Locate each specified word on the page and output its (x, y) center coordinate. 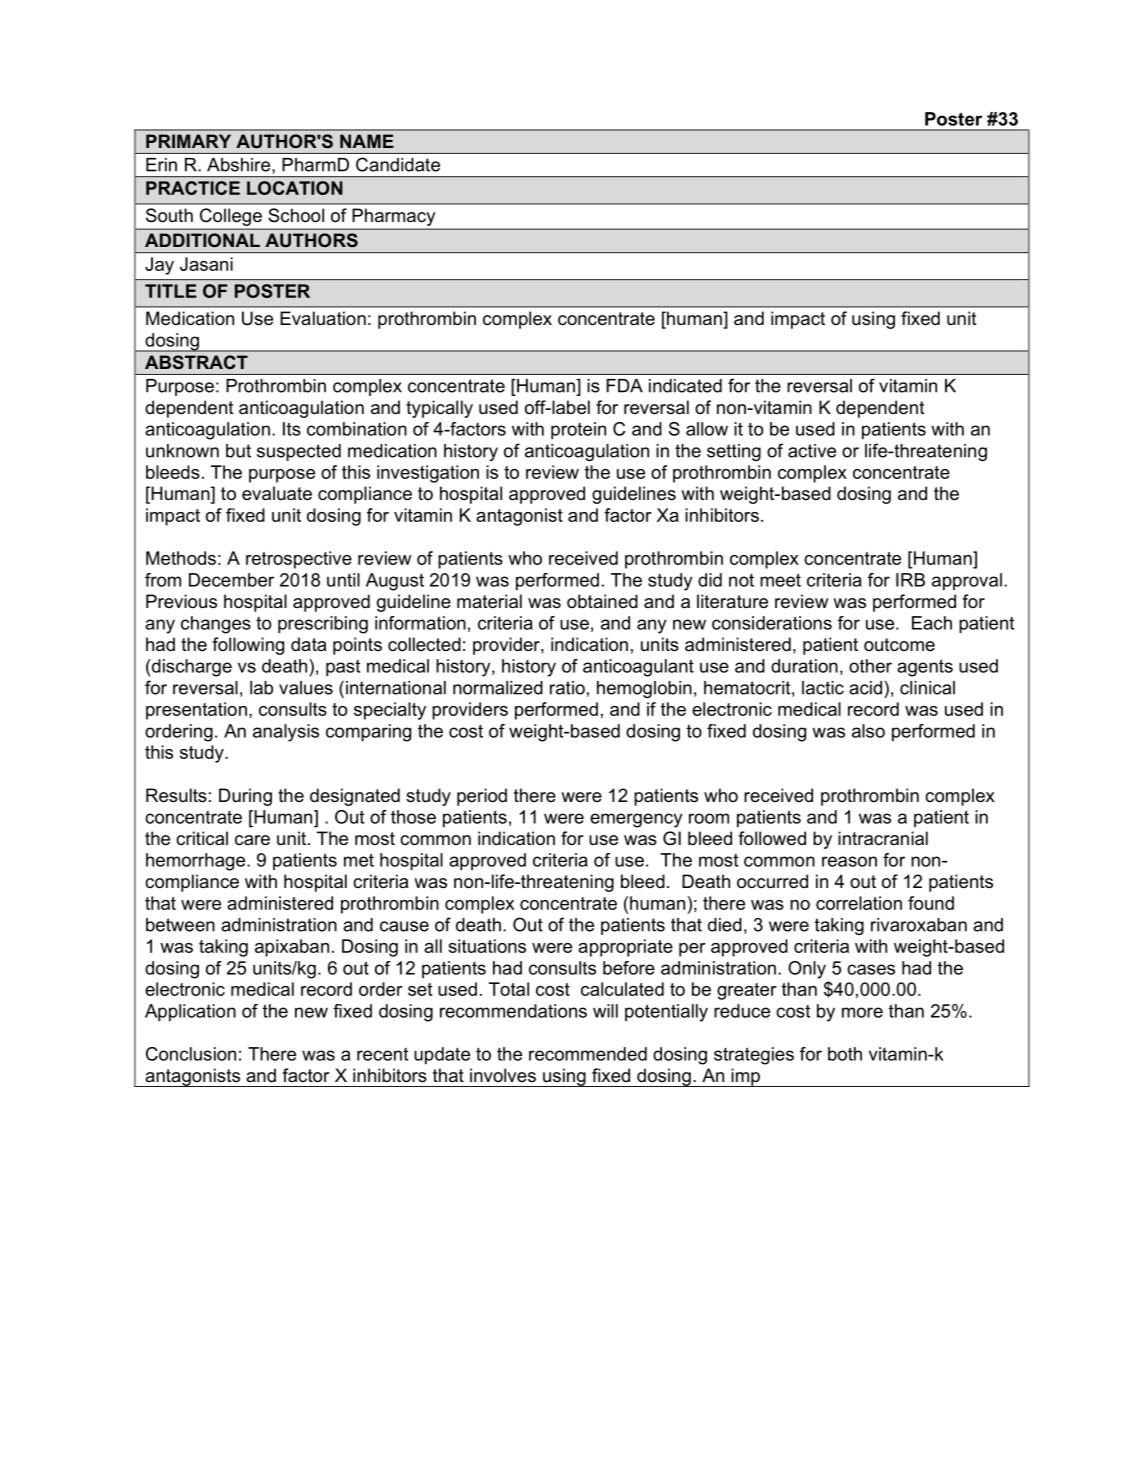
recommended (588, 1054)
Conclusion (191, 1054)
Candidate (398, 164)
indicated (685, 386)
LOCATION (295, 188)
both (845, 1054)
